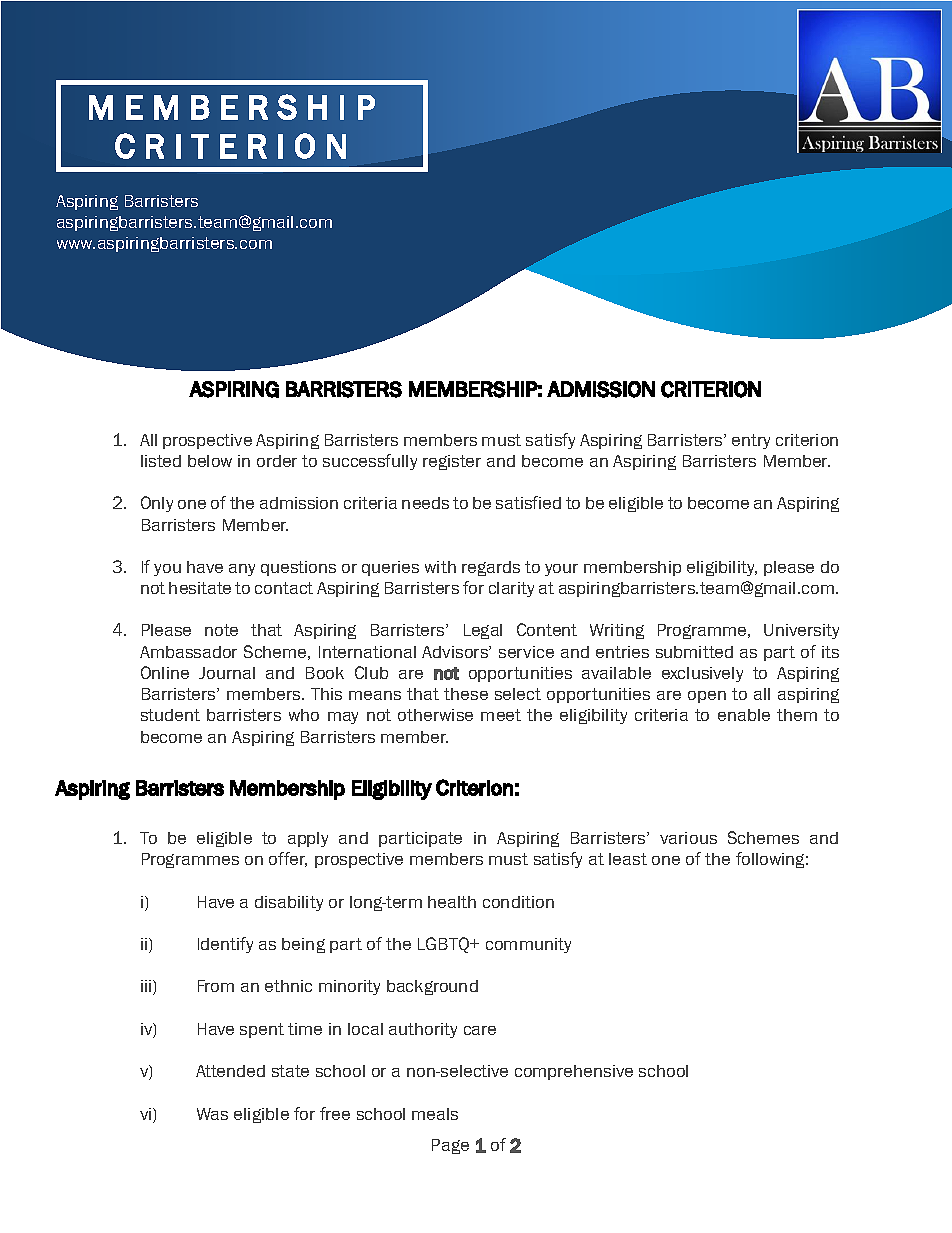 This image has height=1233, width=952. Describe the element at coordinates (628, 859) in the image. I see `least` at that location.
